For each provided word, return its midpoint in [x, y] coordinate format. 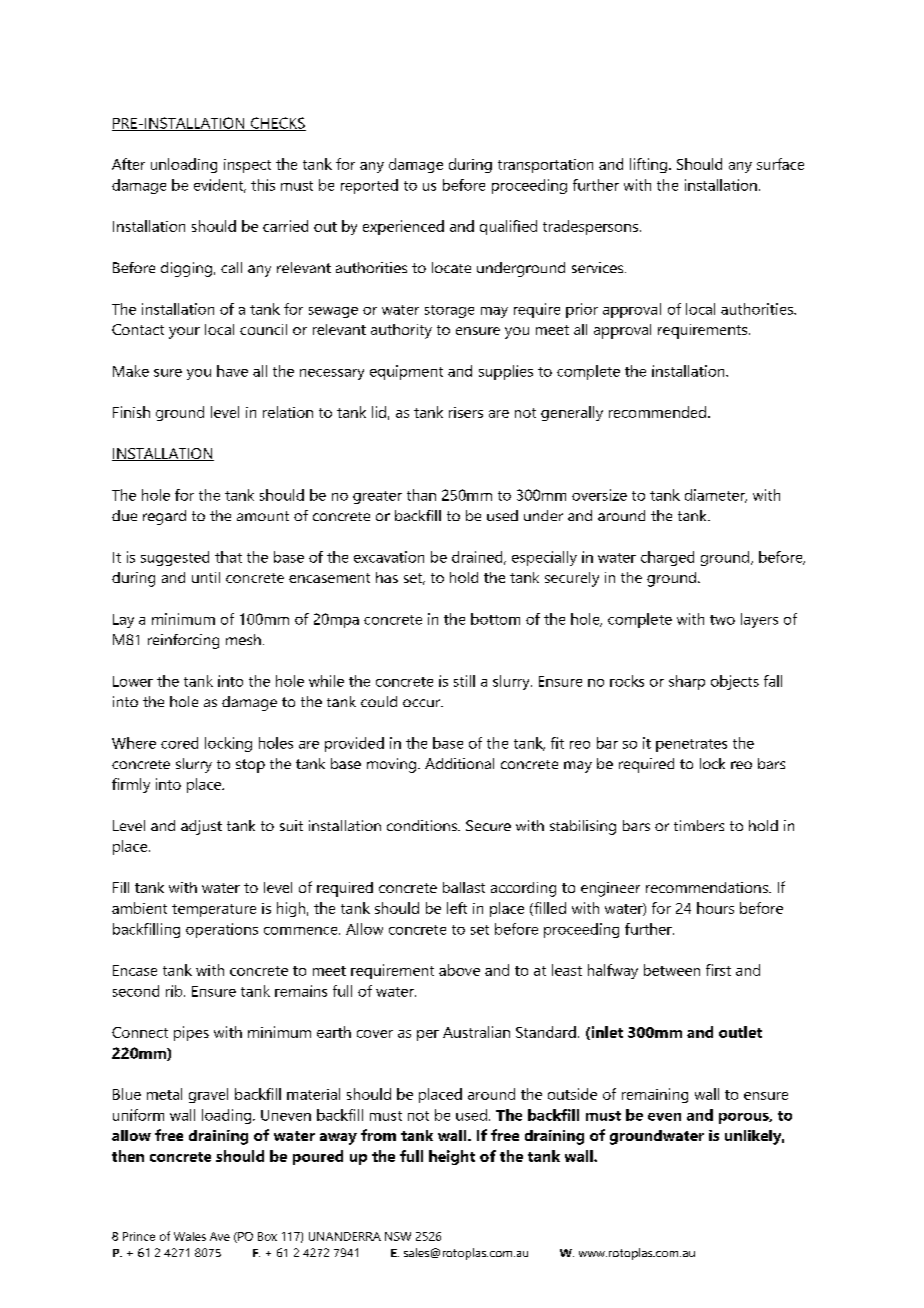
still [464, 681]
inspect [247, 166]
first [718, 970]
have [232, 371]
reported [369, 186]
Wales [190, 1236]
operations [222, 930]
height [452, 1157]
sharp [687, 682]
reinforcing [183, 641]
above [459, 970]
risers [466, 412]
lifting [648, 165]
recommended [657, 412]
